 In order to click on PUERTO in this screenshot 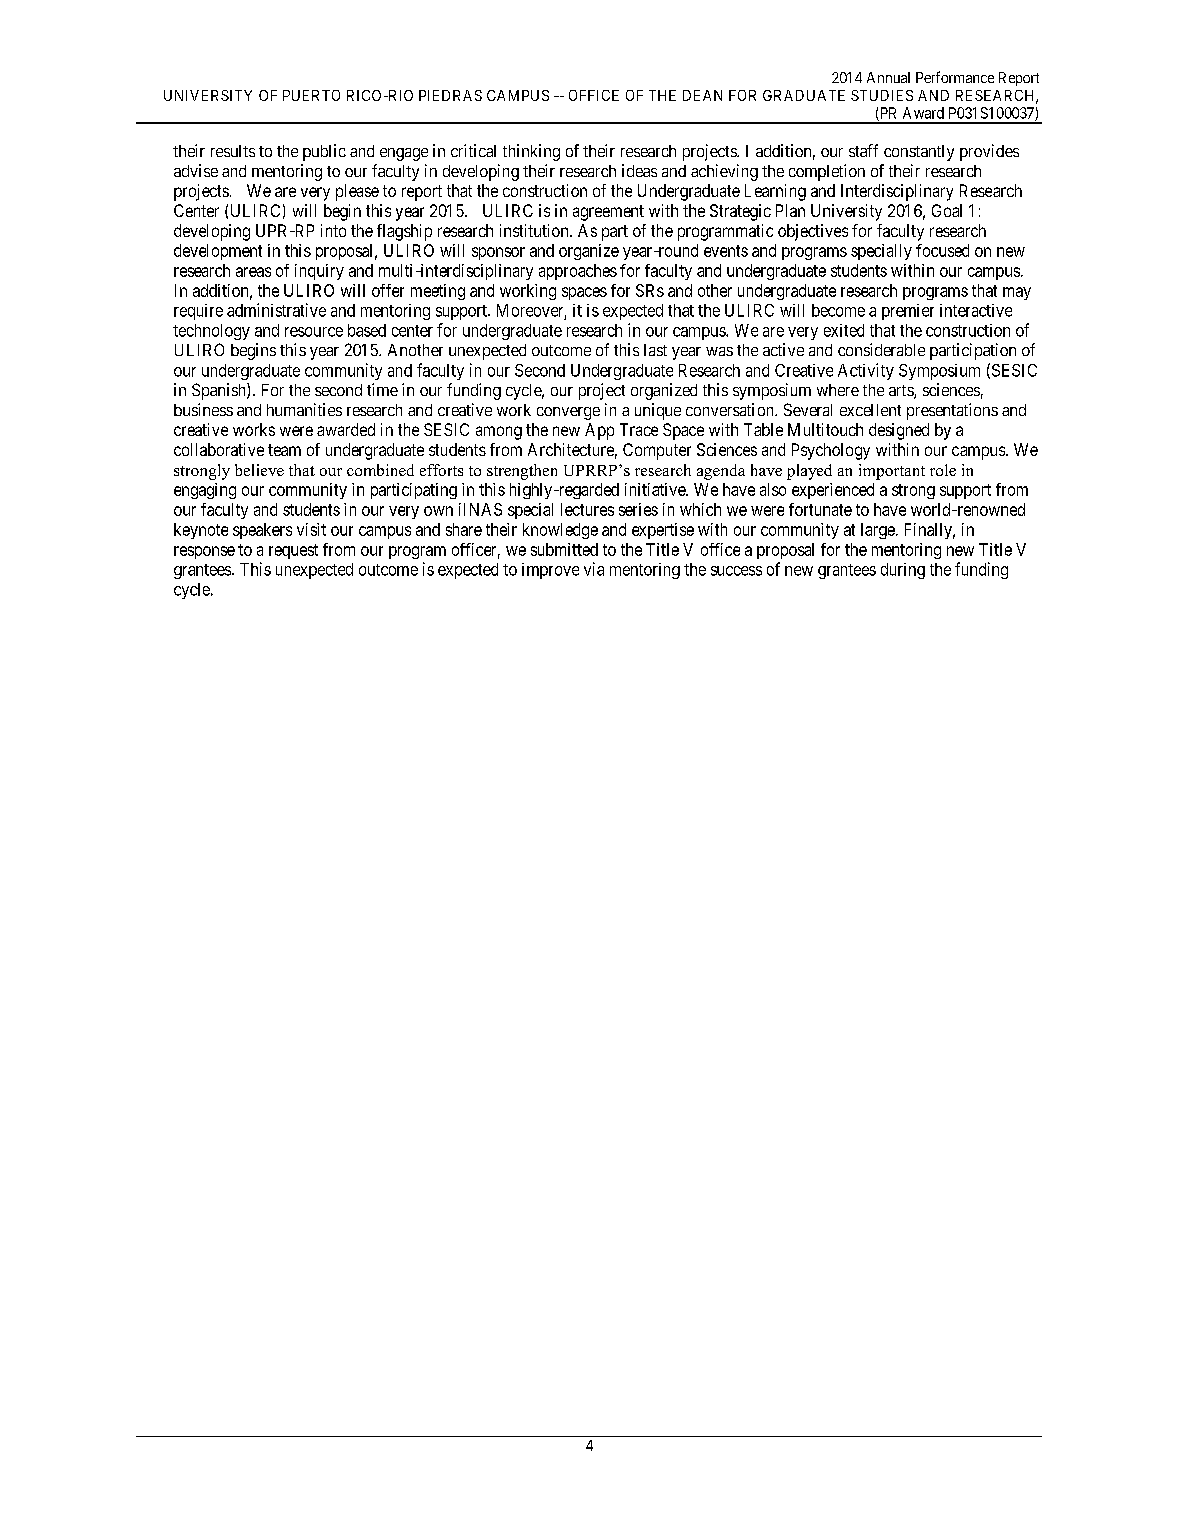, I will do `click(311, 95)`.
